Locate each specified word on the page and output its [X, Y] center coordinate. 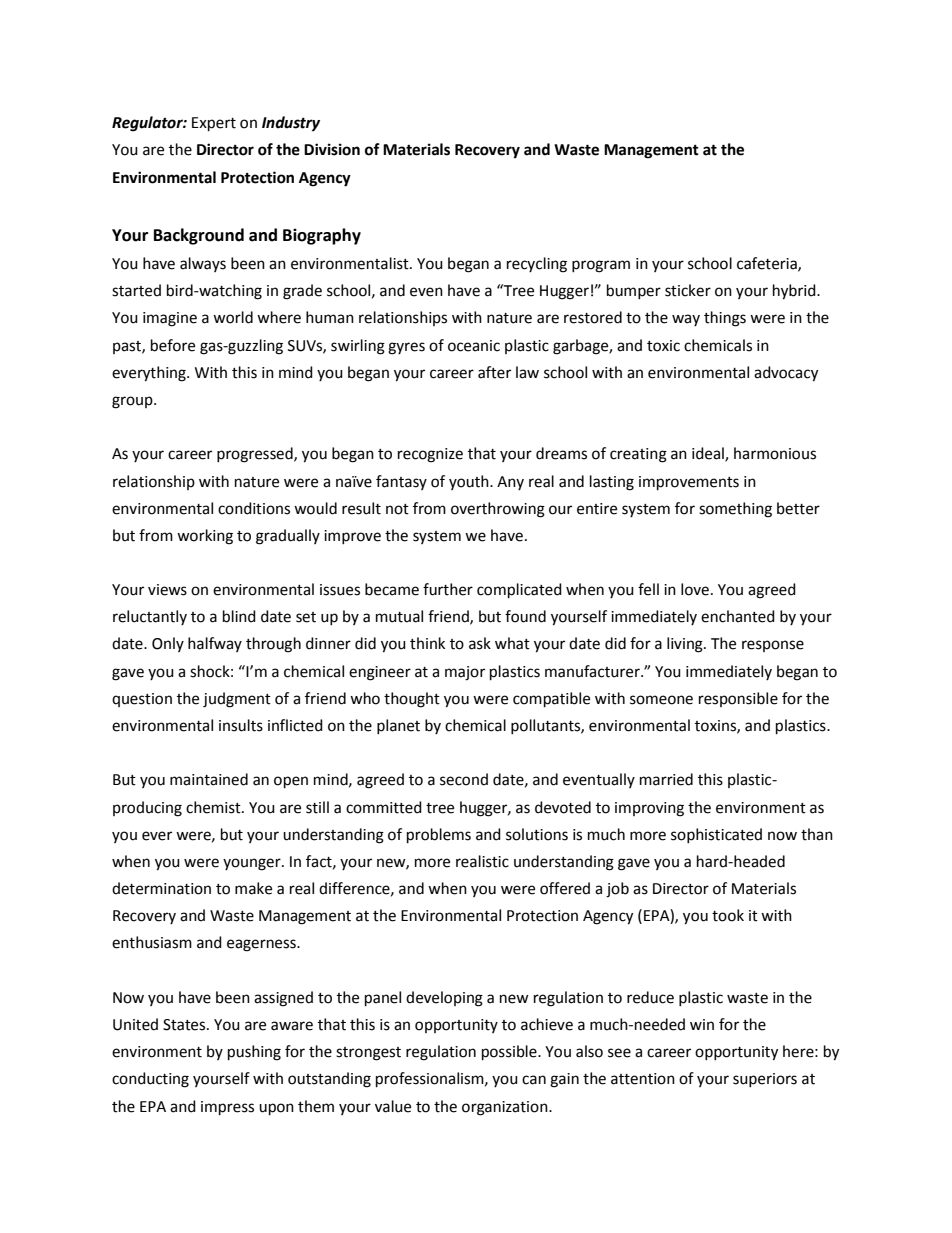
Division [332, 149]
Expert [214, 124]
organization [506, 1108]
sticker [688, 290]
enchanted [738, 616]
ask [480, 643]
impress [227, 1108]
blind [239, 616]
